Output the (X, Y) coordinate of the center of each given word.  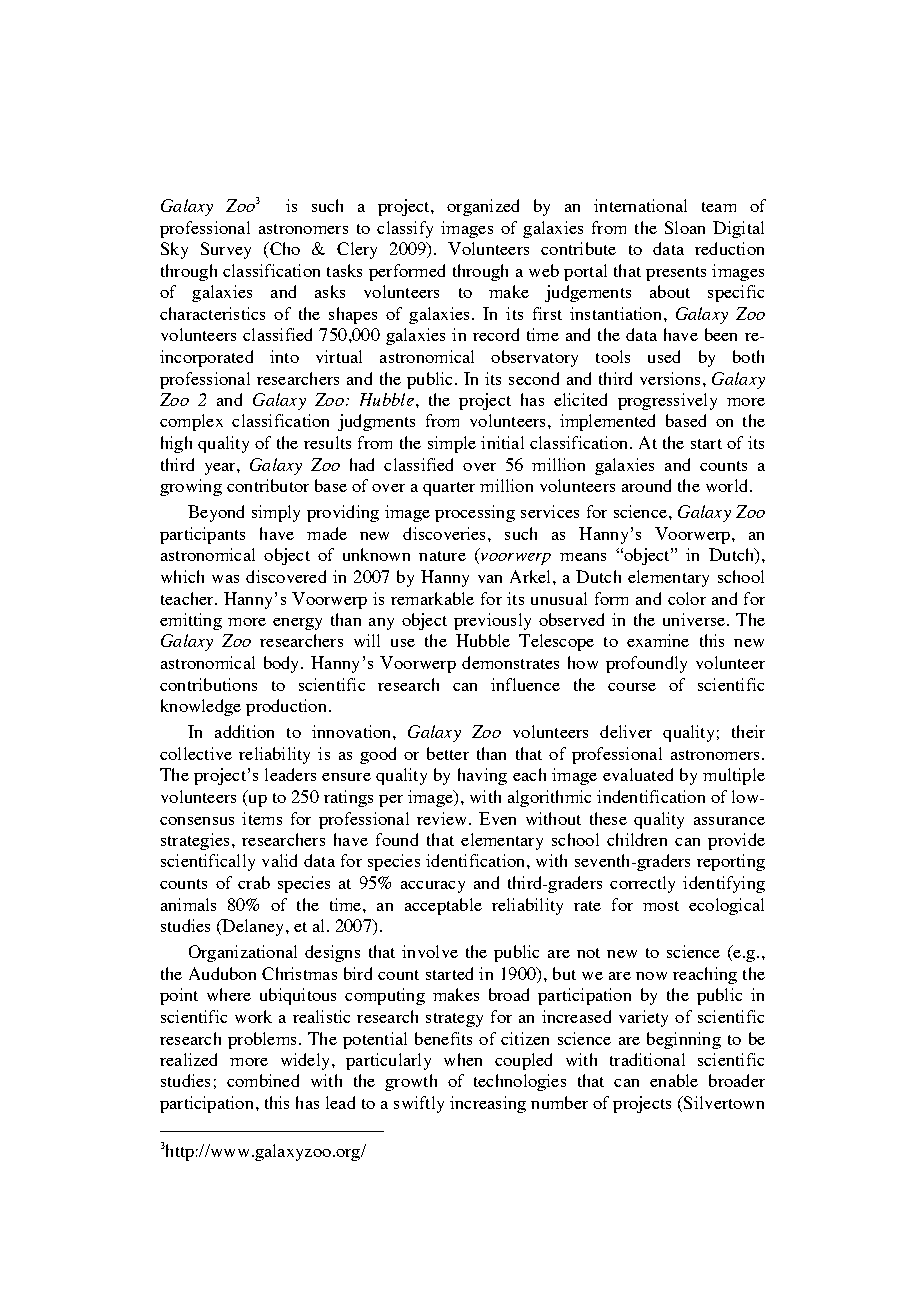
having (482, 776)
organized (483, 207)
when (463, 1059)
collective (196, 753)
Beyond (216, 513)
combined (263, 1080)
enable (674, 1080)
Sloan (685, 227)
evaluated (638, 774)
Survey (226, 250)
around (646, 485)
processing (475, 513)
